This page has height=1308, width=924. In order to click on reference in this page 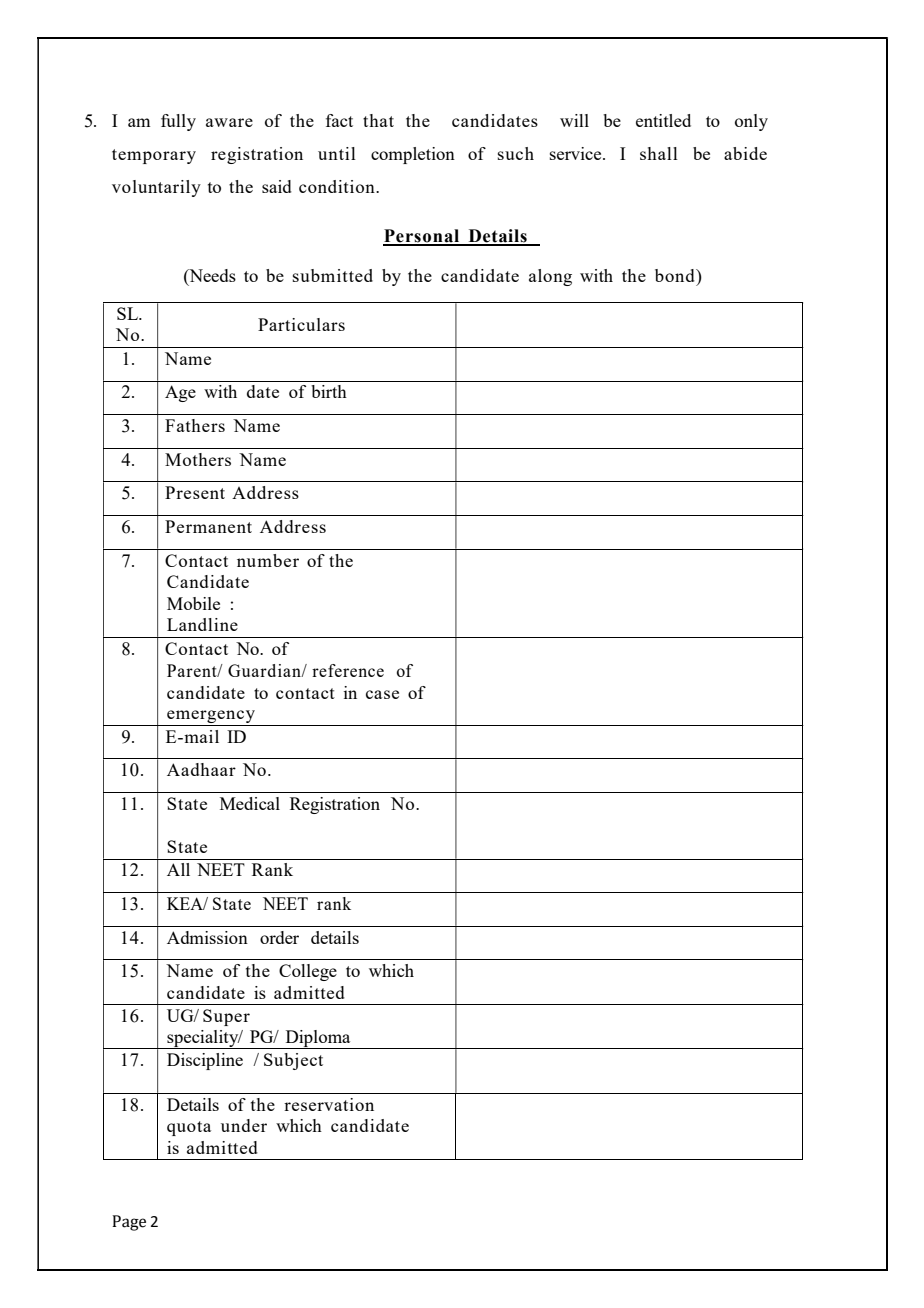, I will do `click(348, 670)`.
